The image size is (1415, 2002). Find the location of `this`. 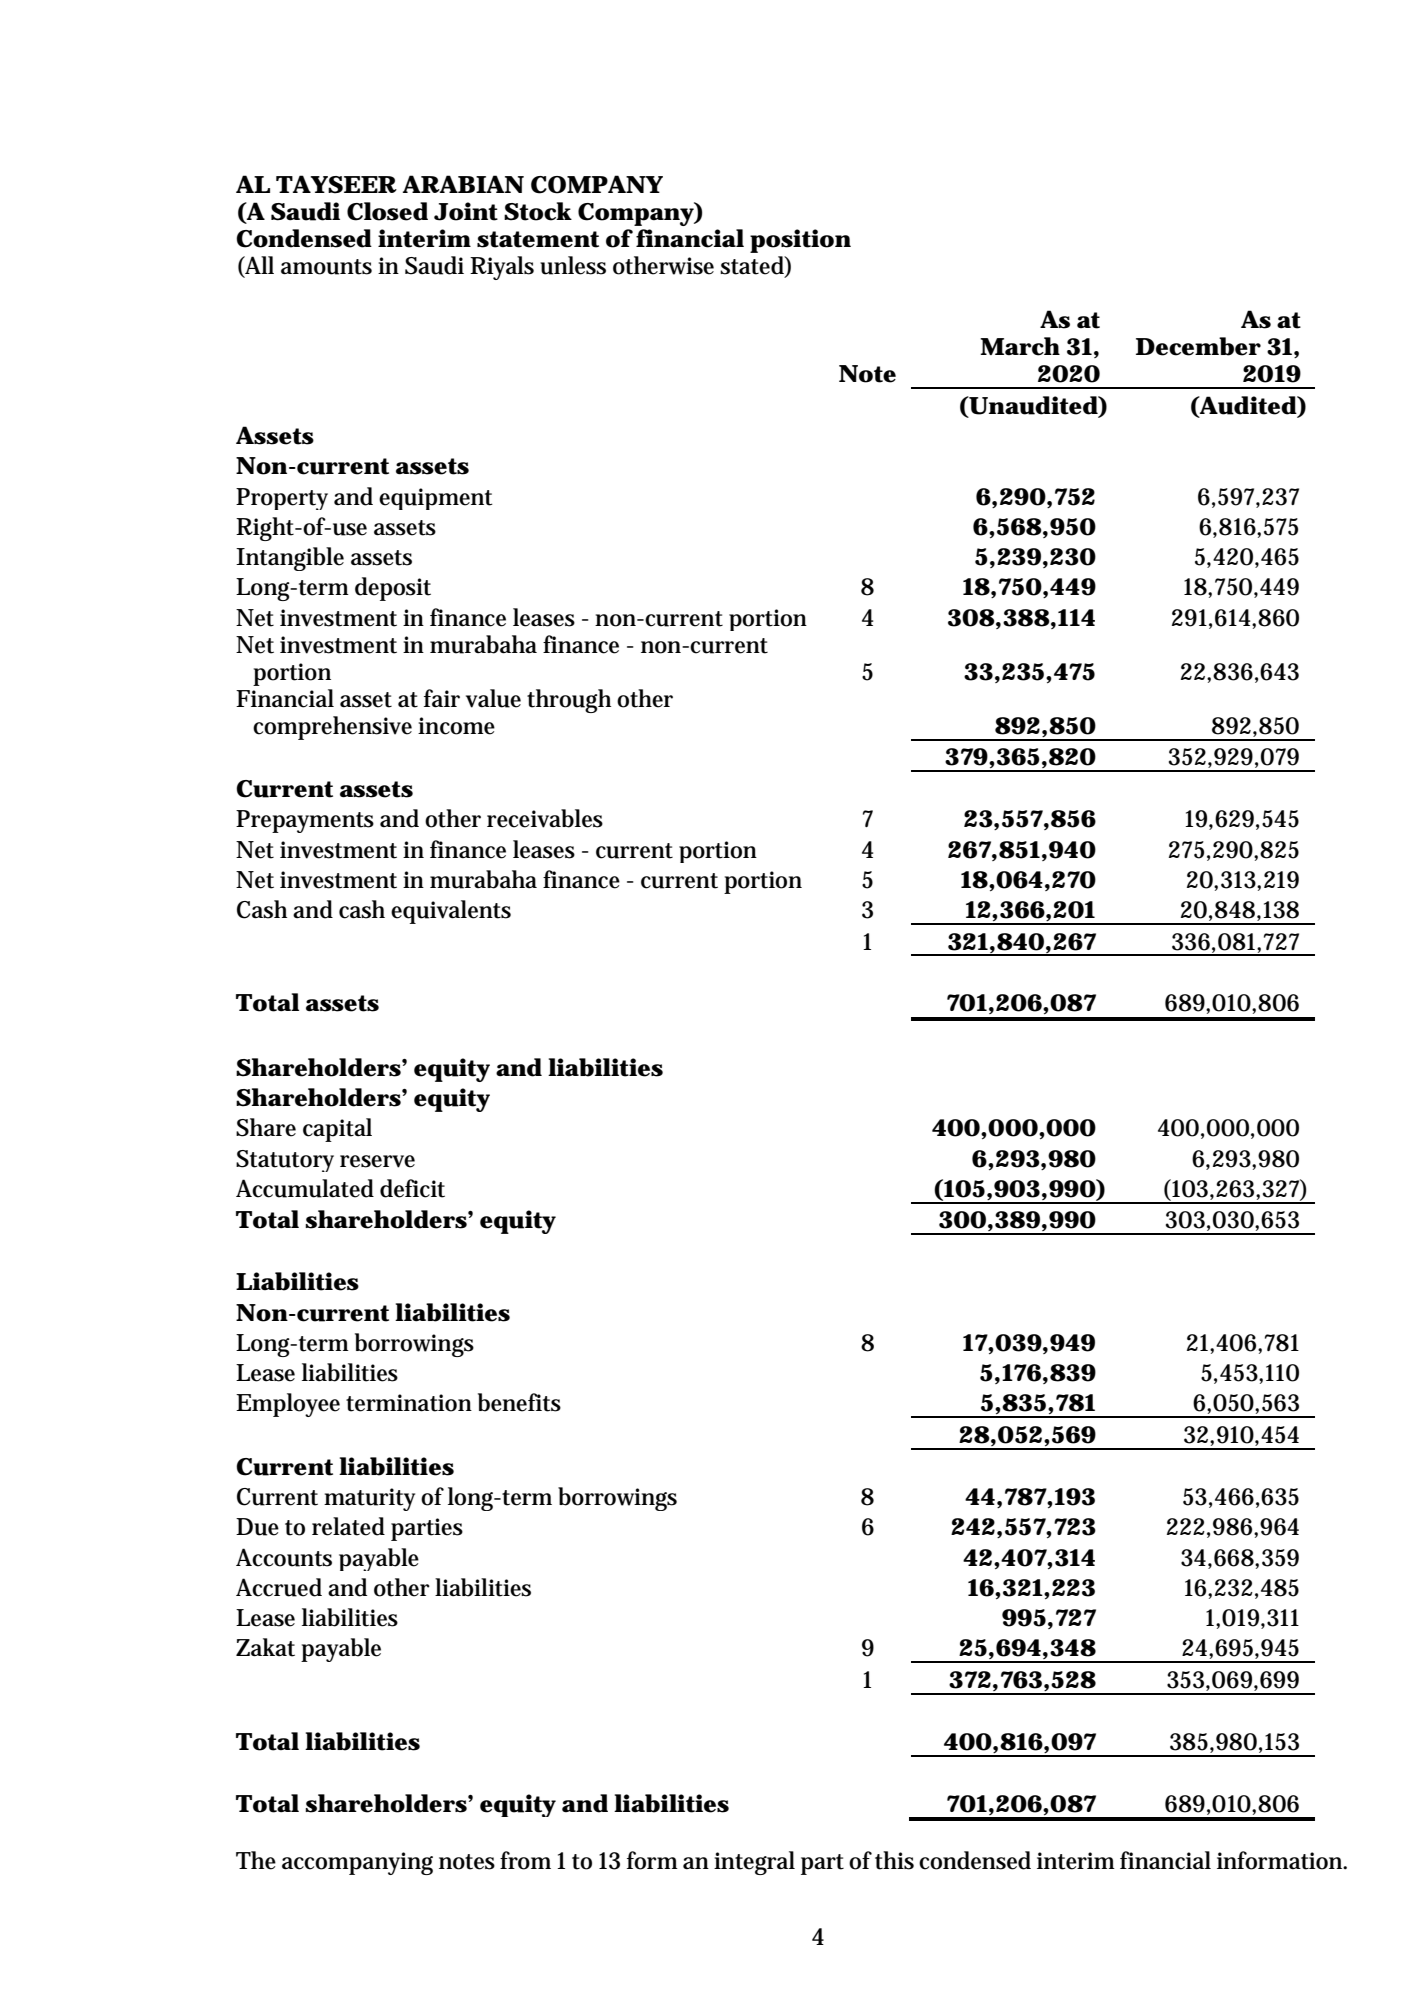

this is located at coordinates (894, 1860).
